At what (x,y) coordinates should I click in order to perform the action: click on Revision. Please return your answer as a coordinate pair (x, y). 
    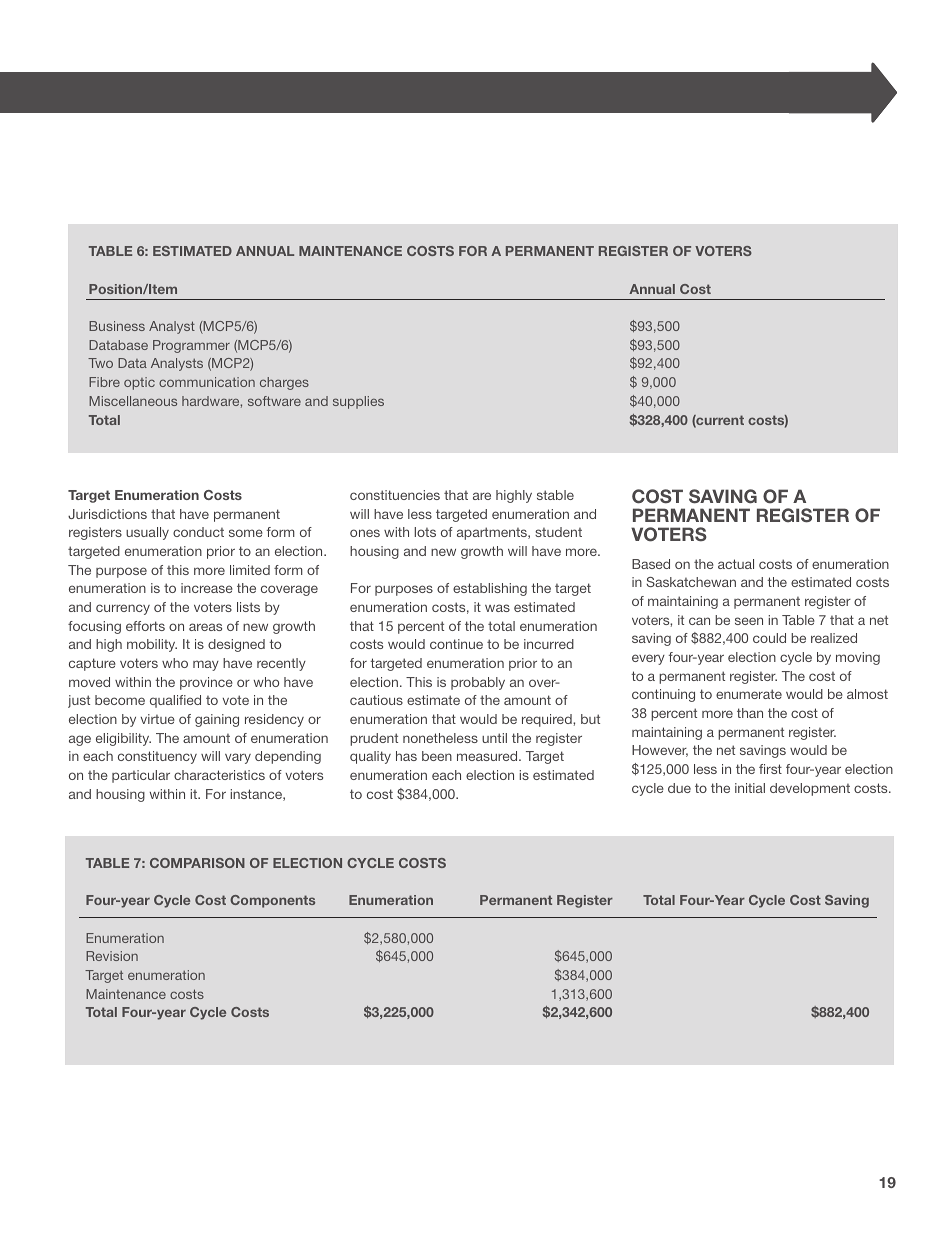
    Looking at the image, I should click on (112, 956).
